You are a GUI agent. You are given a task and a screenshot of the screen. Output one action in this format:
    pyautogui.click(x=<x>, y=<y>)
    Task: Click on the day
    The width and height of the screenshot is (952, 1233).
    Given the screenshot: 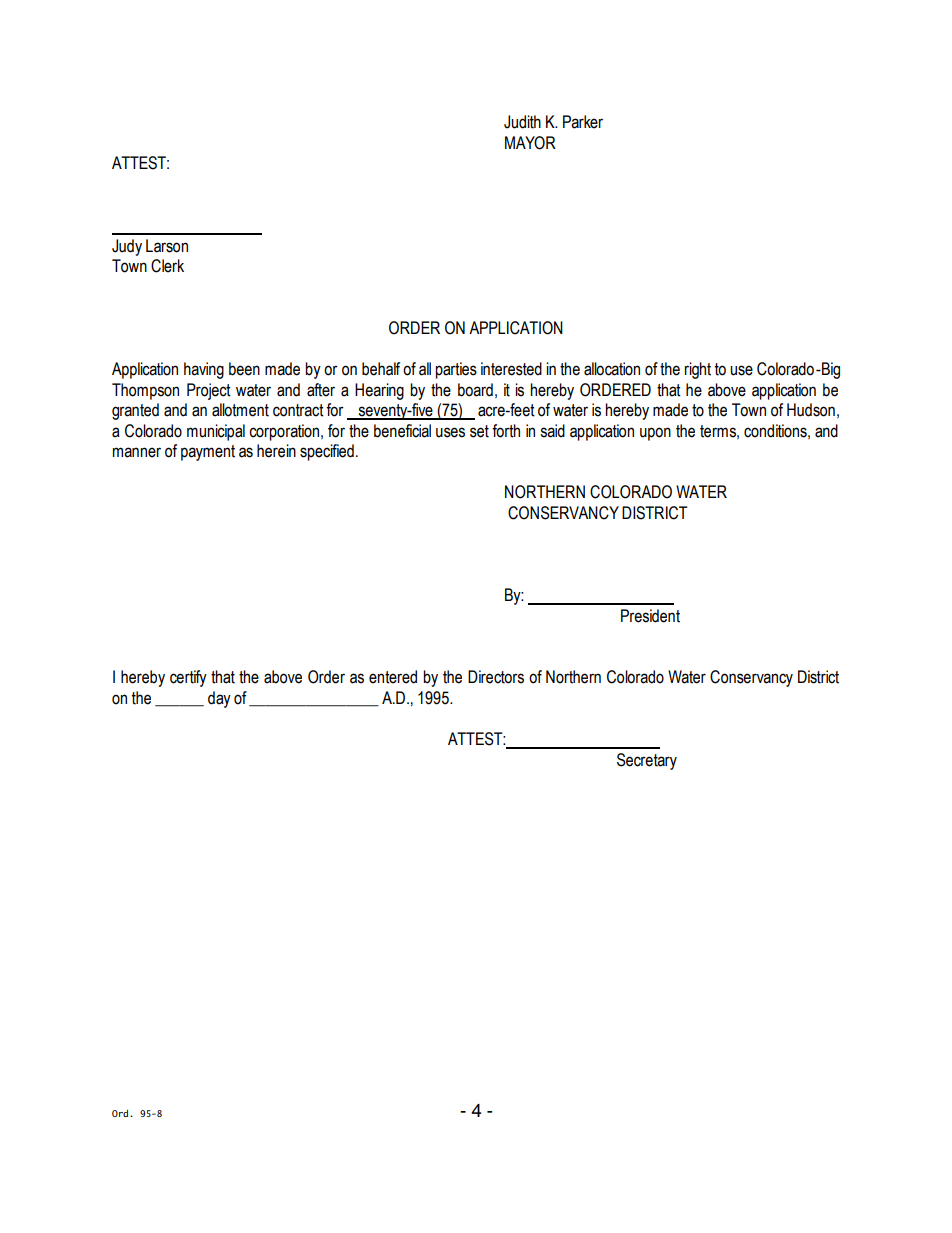 What is the action you would take?
    pyautogui.click(x=219, y=699)
